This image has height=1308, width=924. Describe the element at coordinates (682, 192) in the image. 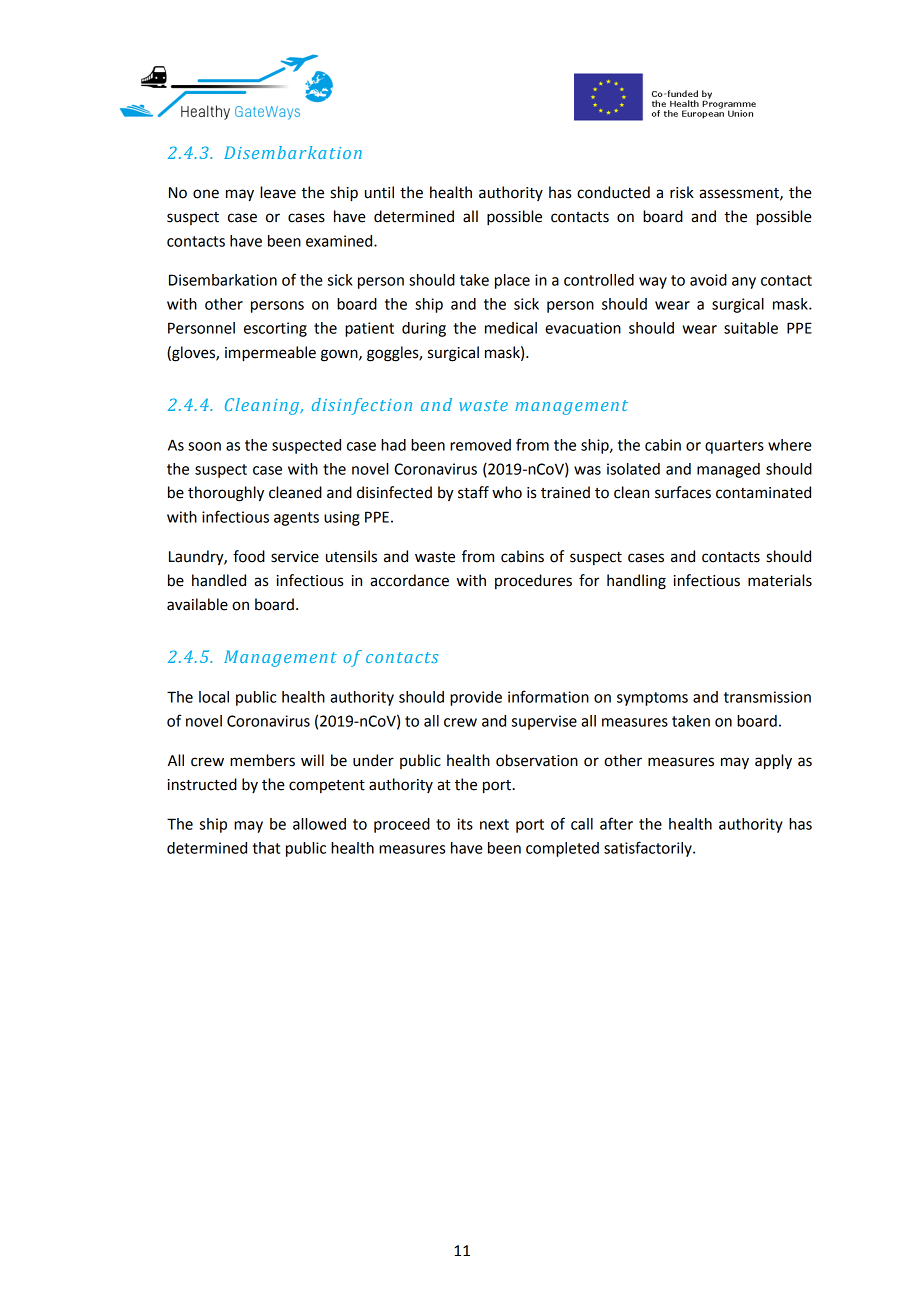

I see `risk` at that location.
